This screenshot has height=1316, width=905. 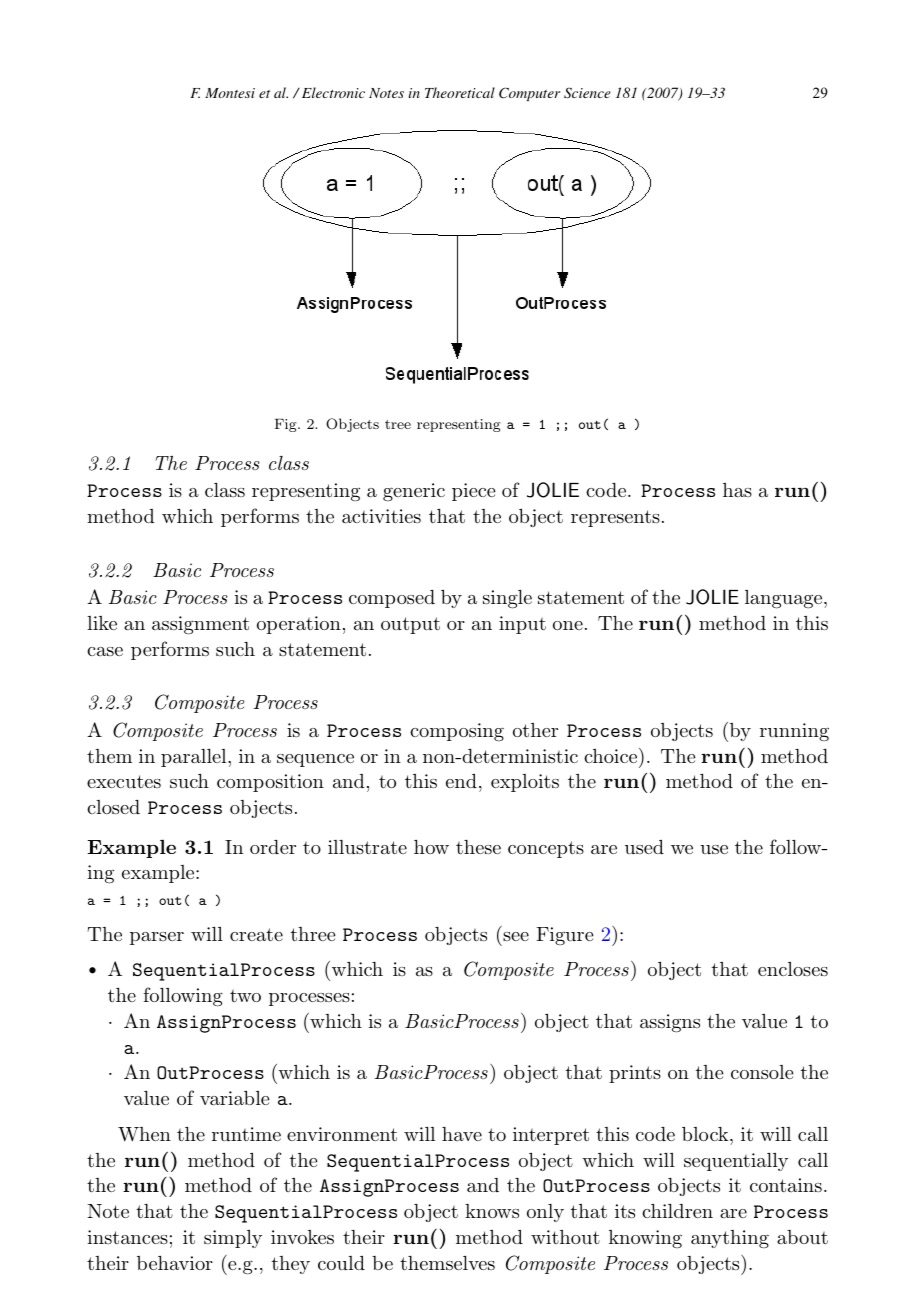 What do you see at coordinates (398, 424) in the screenshot?
I see `tree` at bounding box center [398, 424].
